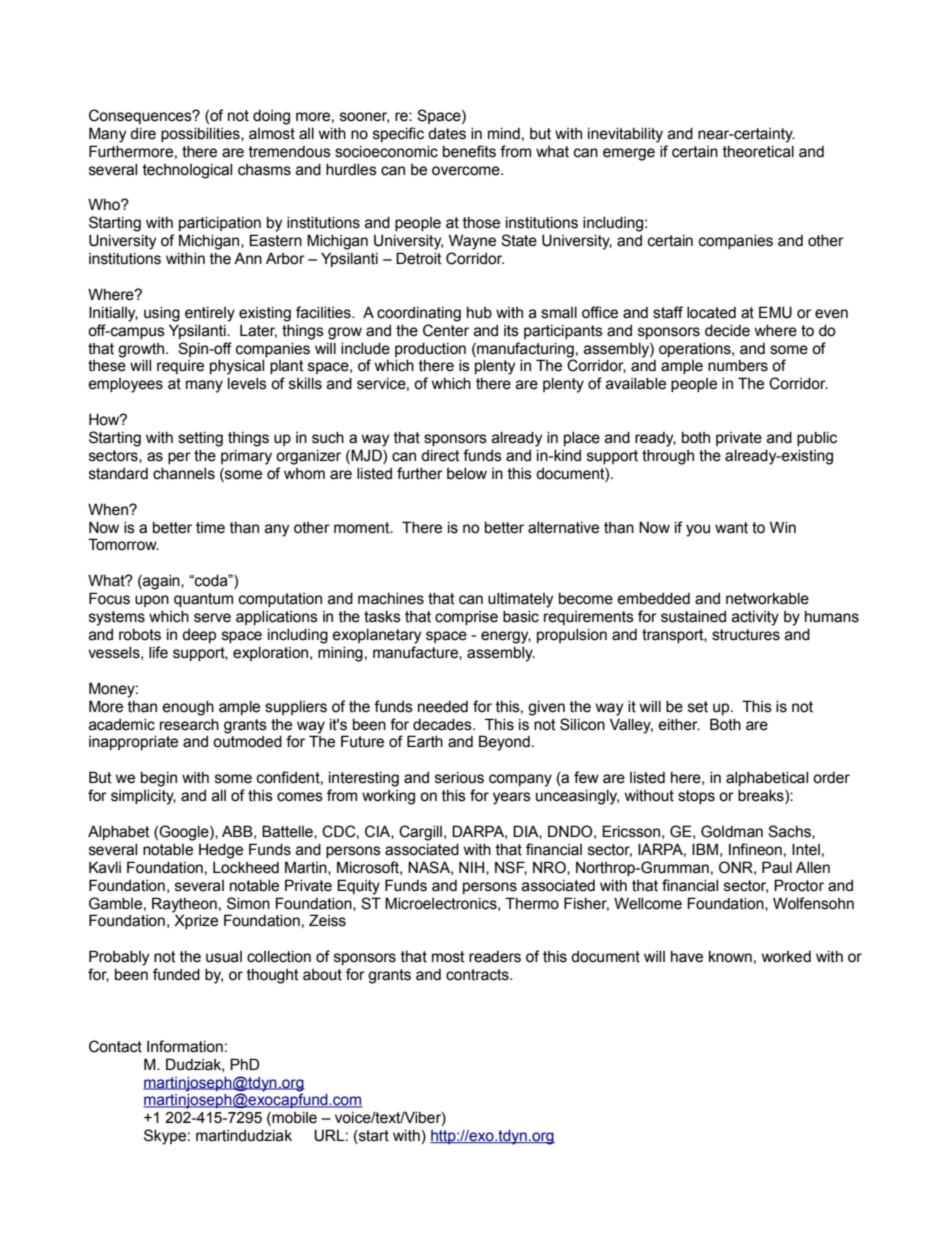 The height and width of the page is (1233, 952). I want to click on Information, so click(185, 1046).
